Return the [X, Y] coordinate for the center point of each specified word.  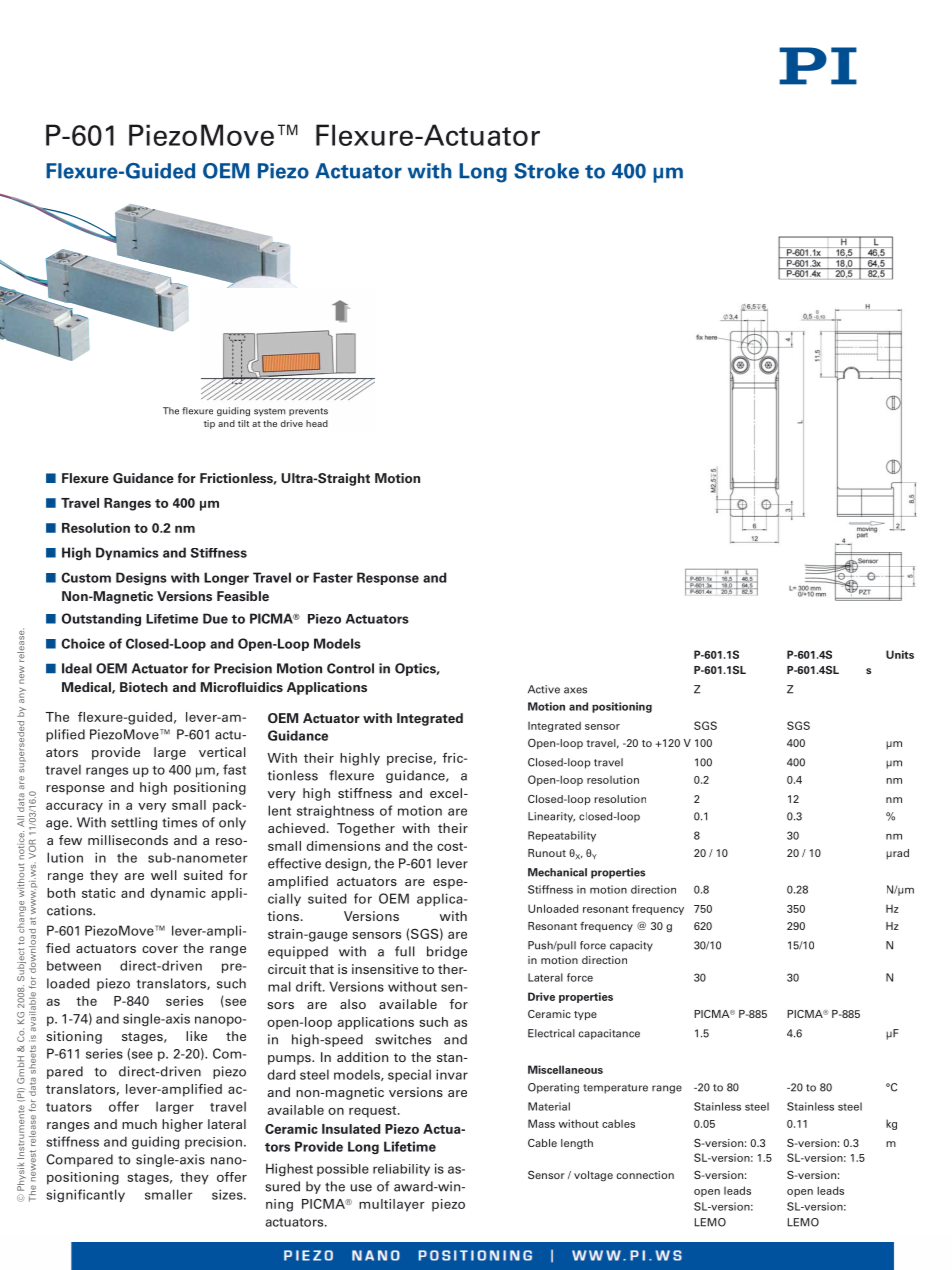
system [270, 412]
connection [645, 1175]
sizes [228, 1194]
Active [544, 689]
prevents [308, 412]
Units [900, 654]
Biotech [144, 687]
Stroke [546, 171]
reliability [401, 1170]
